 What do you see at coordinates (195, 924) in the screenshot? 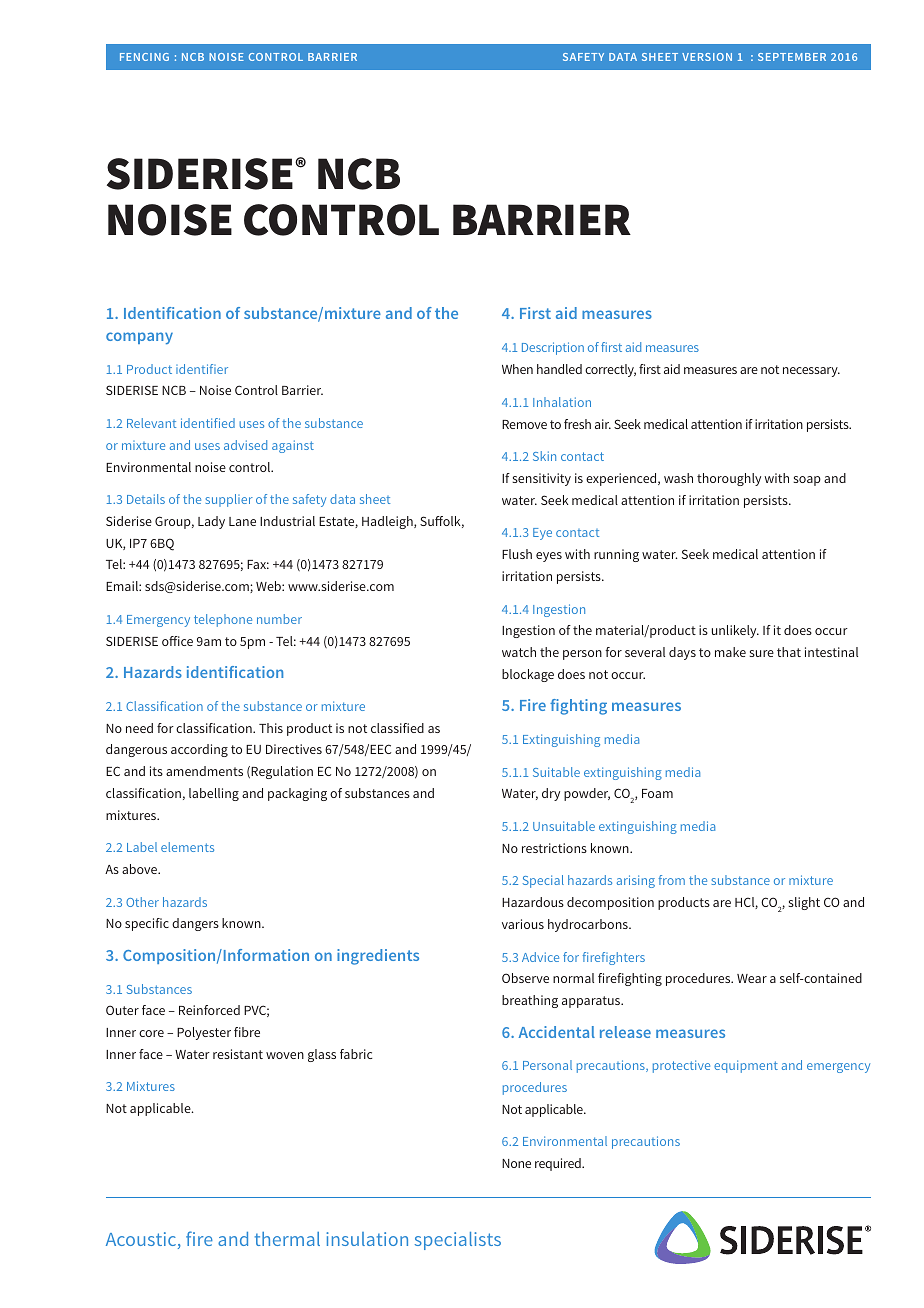
I see `dangers` at bounding box center [195, 924].
